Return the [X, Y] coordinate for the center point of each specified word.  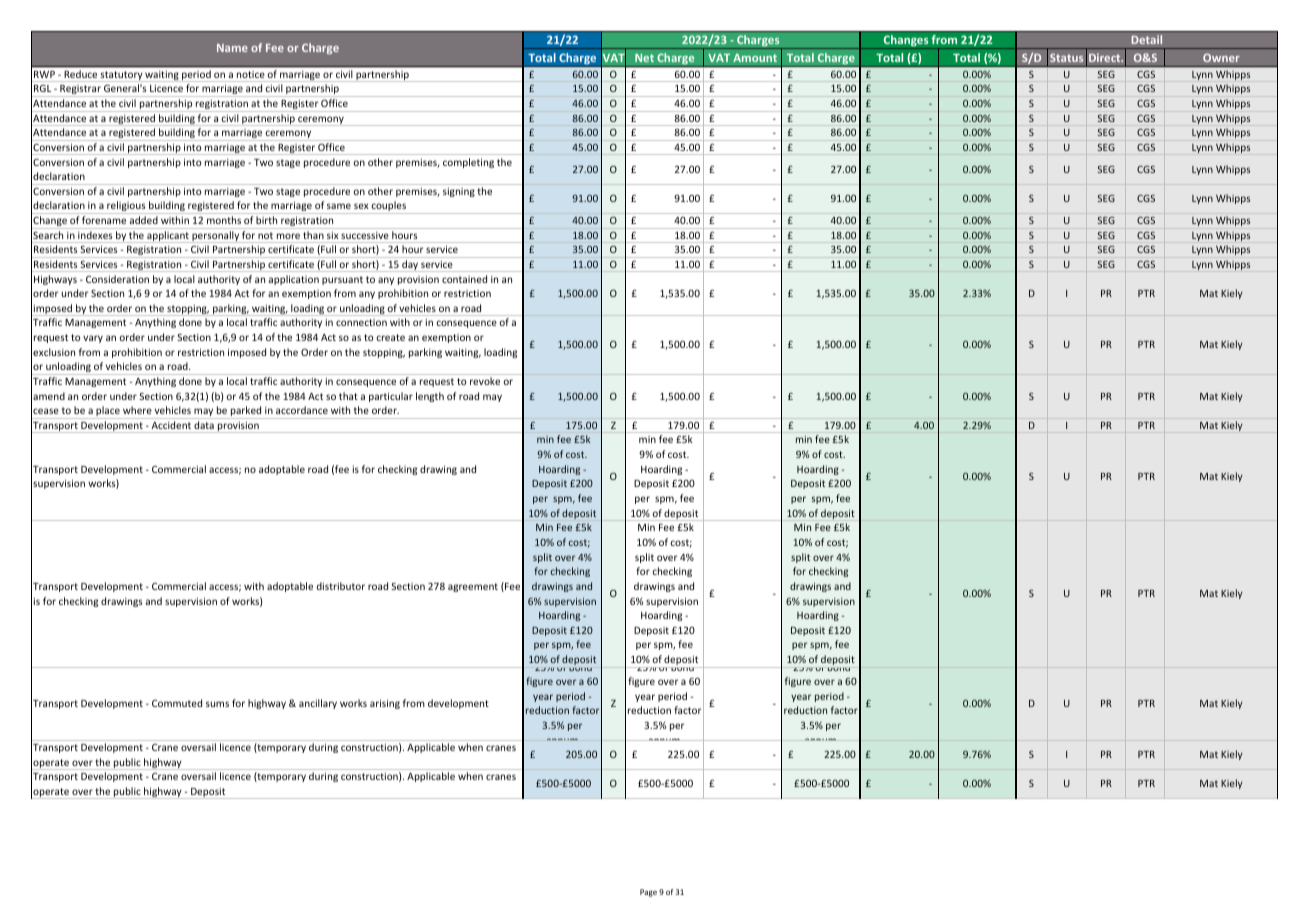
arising [385, 704]
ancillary [318, 704]
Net [644, 58]
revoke [485, 381]
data [204, 425]
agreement [473, 587]
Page [648, 893]
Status [1066, 58]
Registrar [80, 91]
